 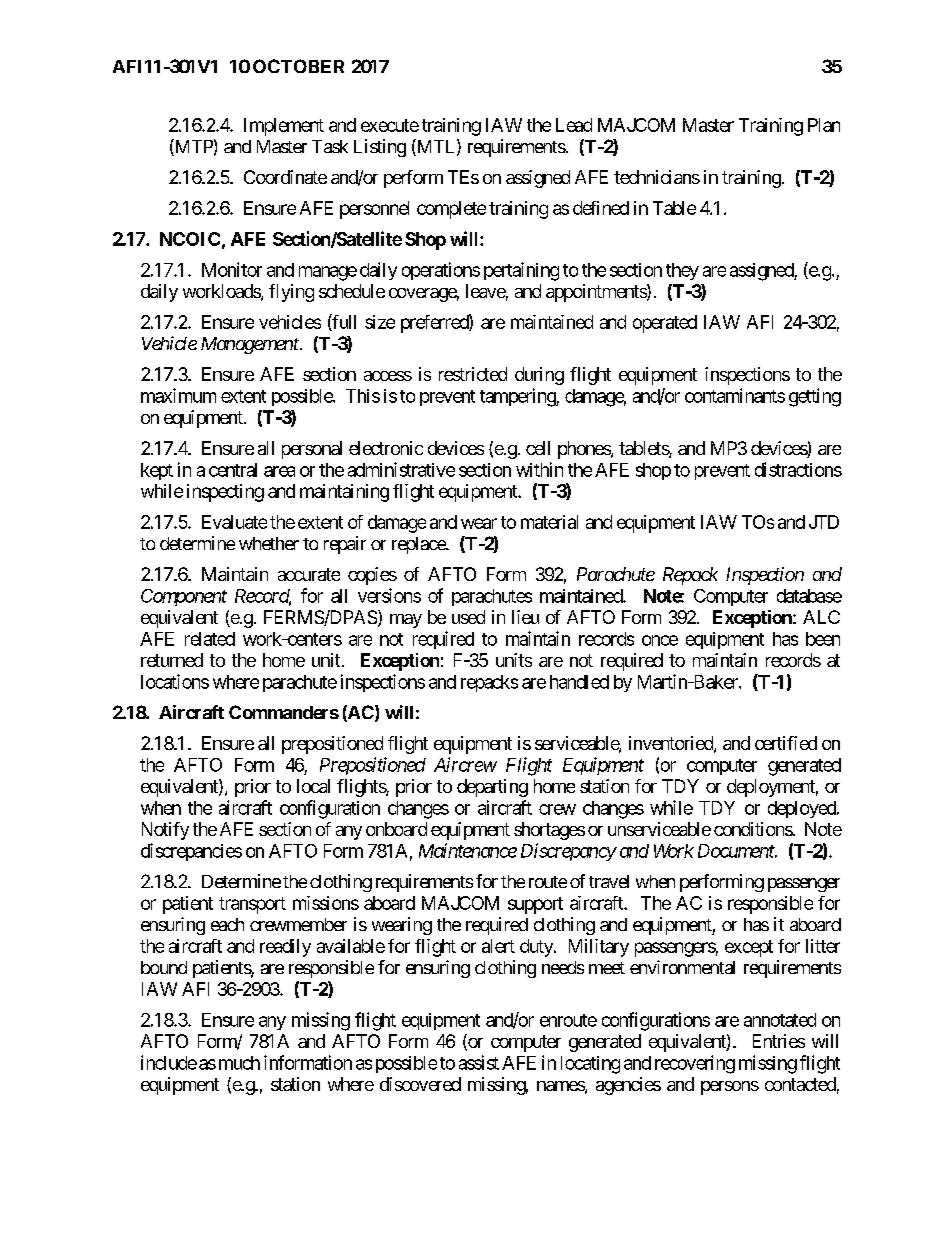 I want to click on they, so click(x=682, y=271).
